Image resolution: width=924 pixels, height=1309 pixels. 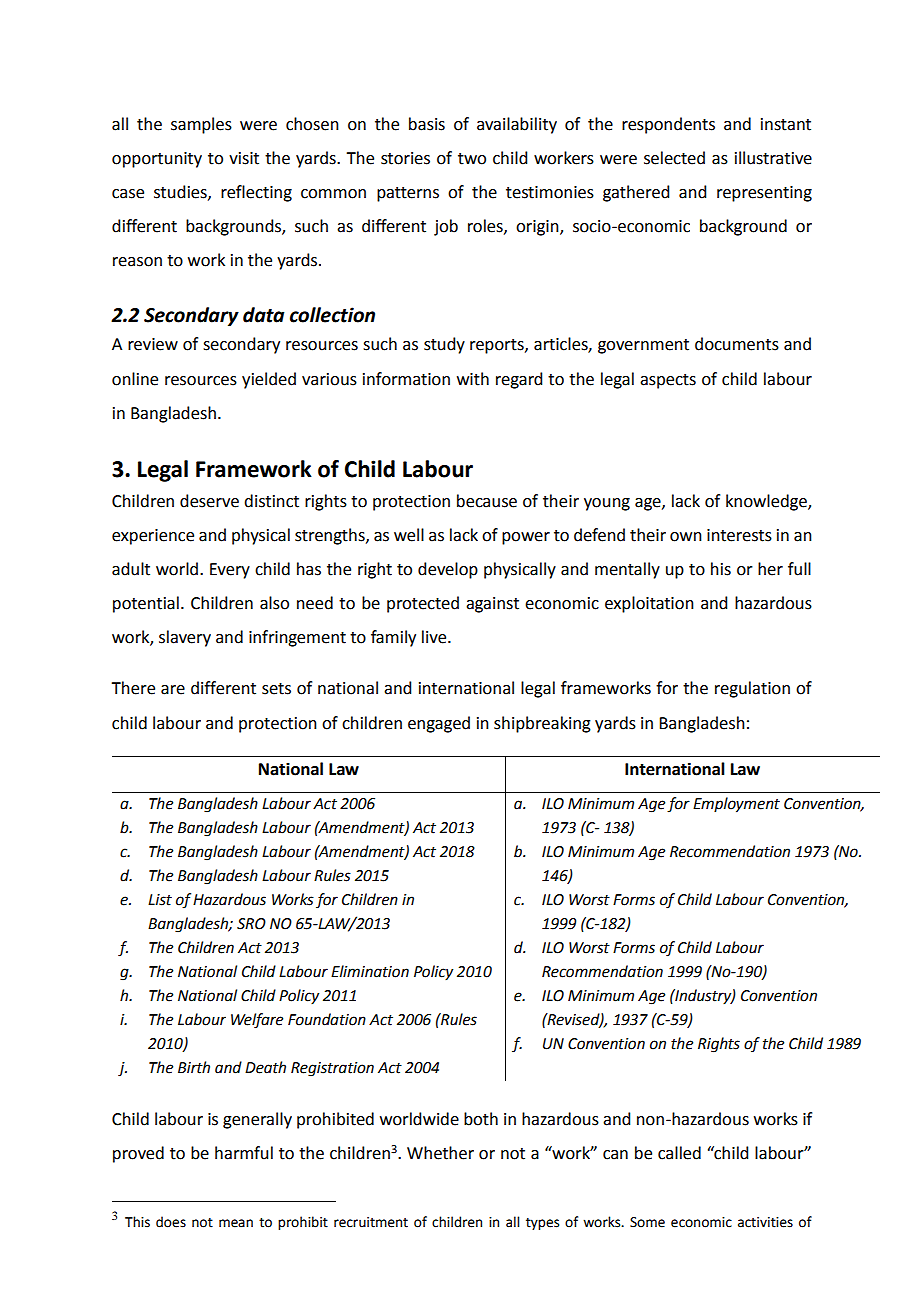 What do you see at coordinates (472, 159) in the image?
I see `two` at bounding box center [472, 159].
